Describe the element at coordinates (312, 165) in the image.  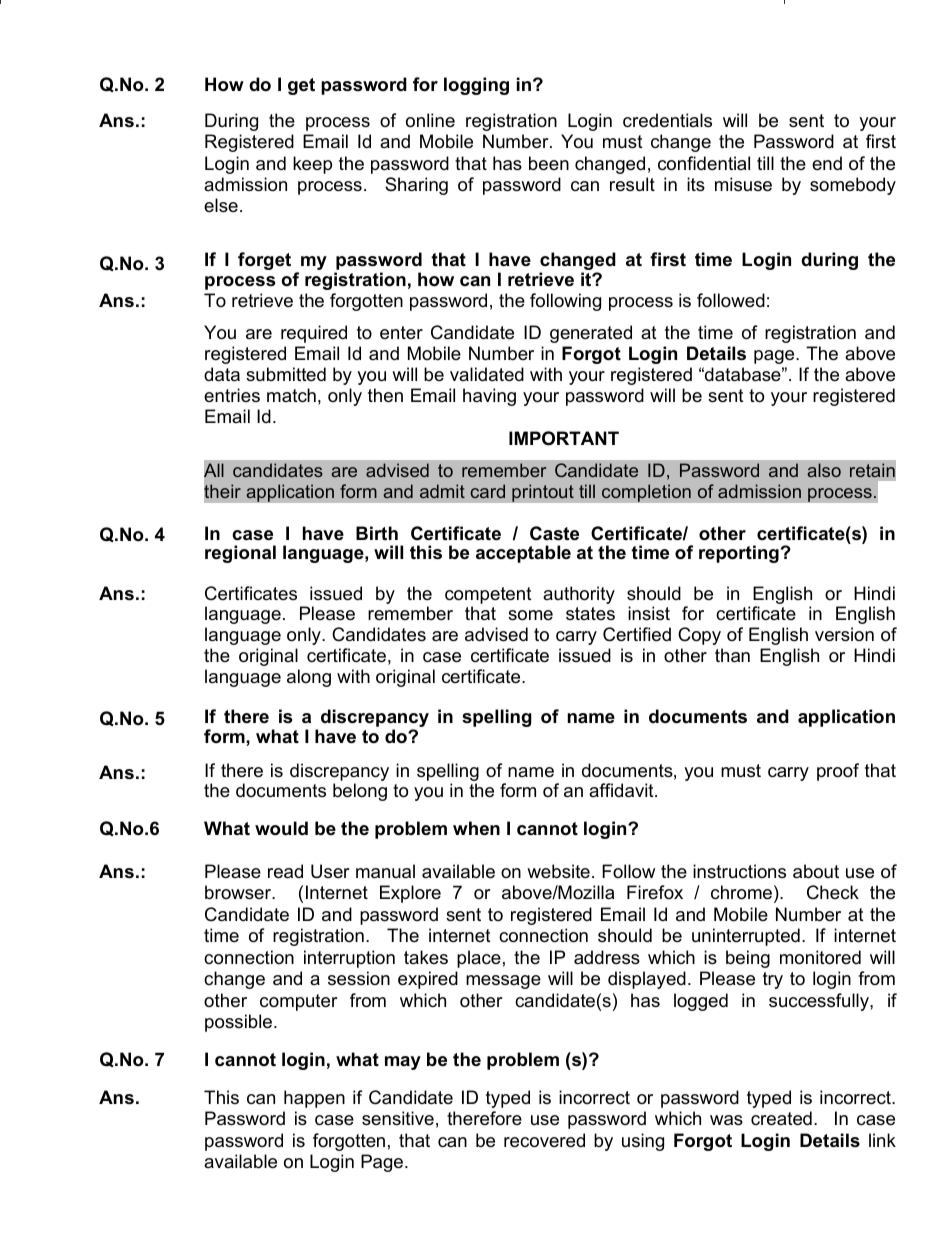
I see `keep` at that location.
